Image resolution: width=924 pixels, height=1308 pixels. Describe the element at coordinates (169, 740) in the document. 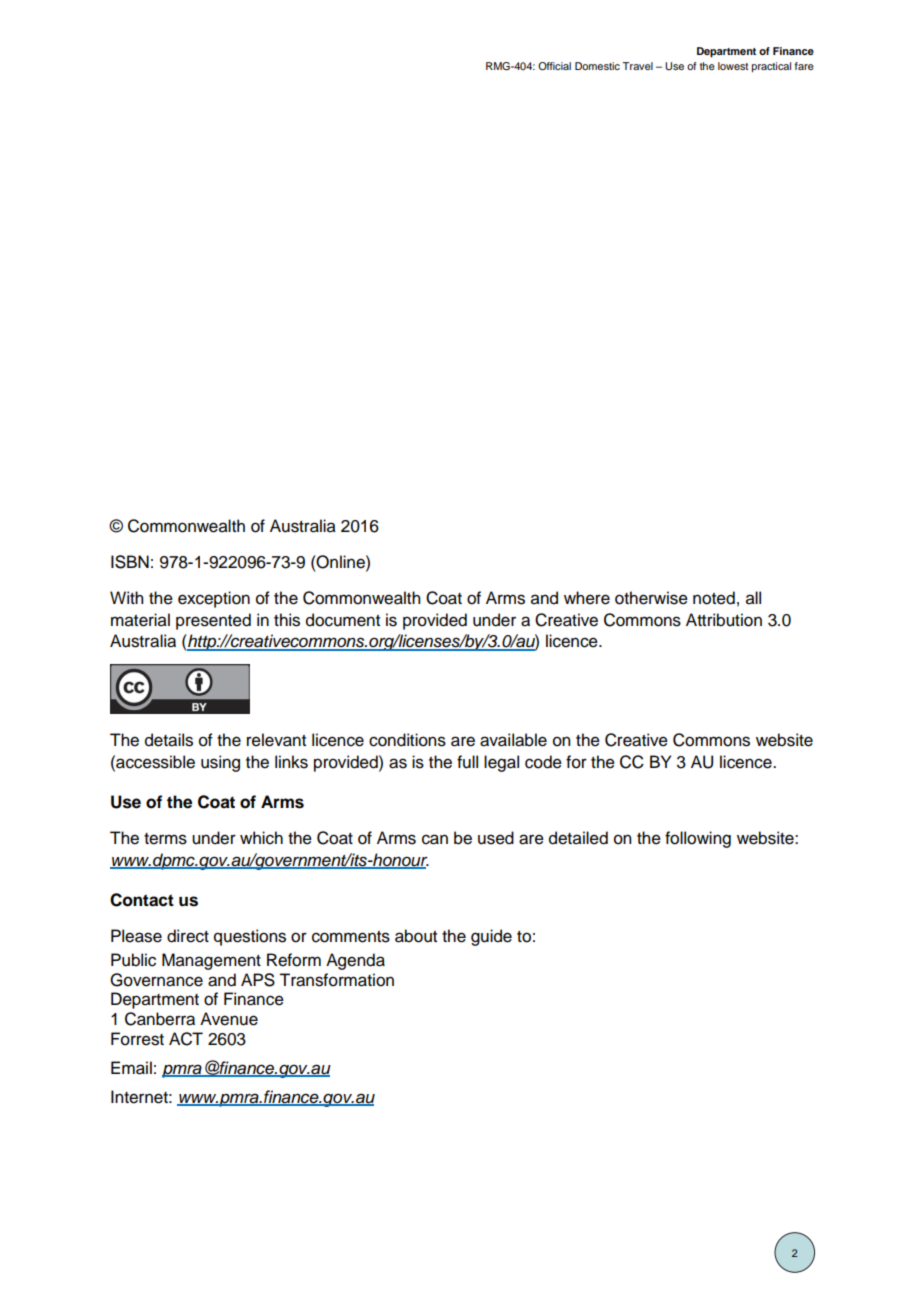

I see `details` at that location.
